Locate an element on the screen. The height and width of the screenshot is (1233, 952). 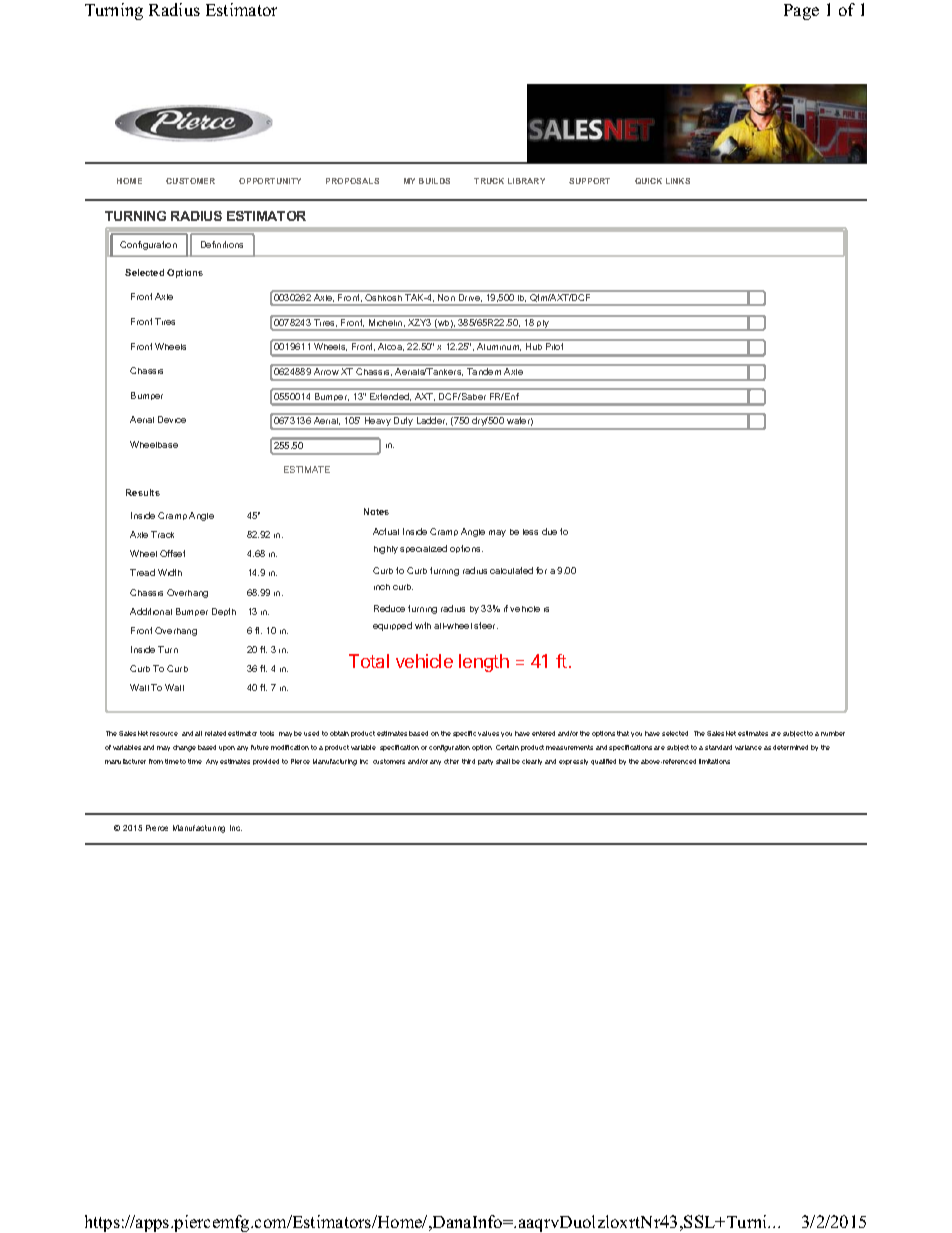
Page is located at coordinates (801, 12).
